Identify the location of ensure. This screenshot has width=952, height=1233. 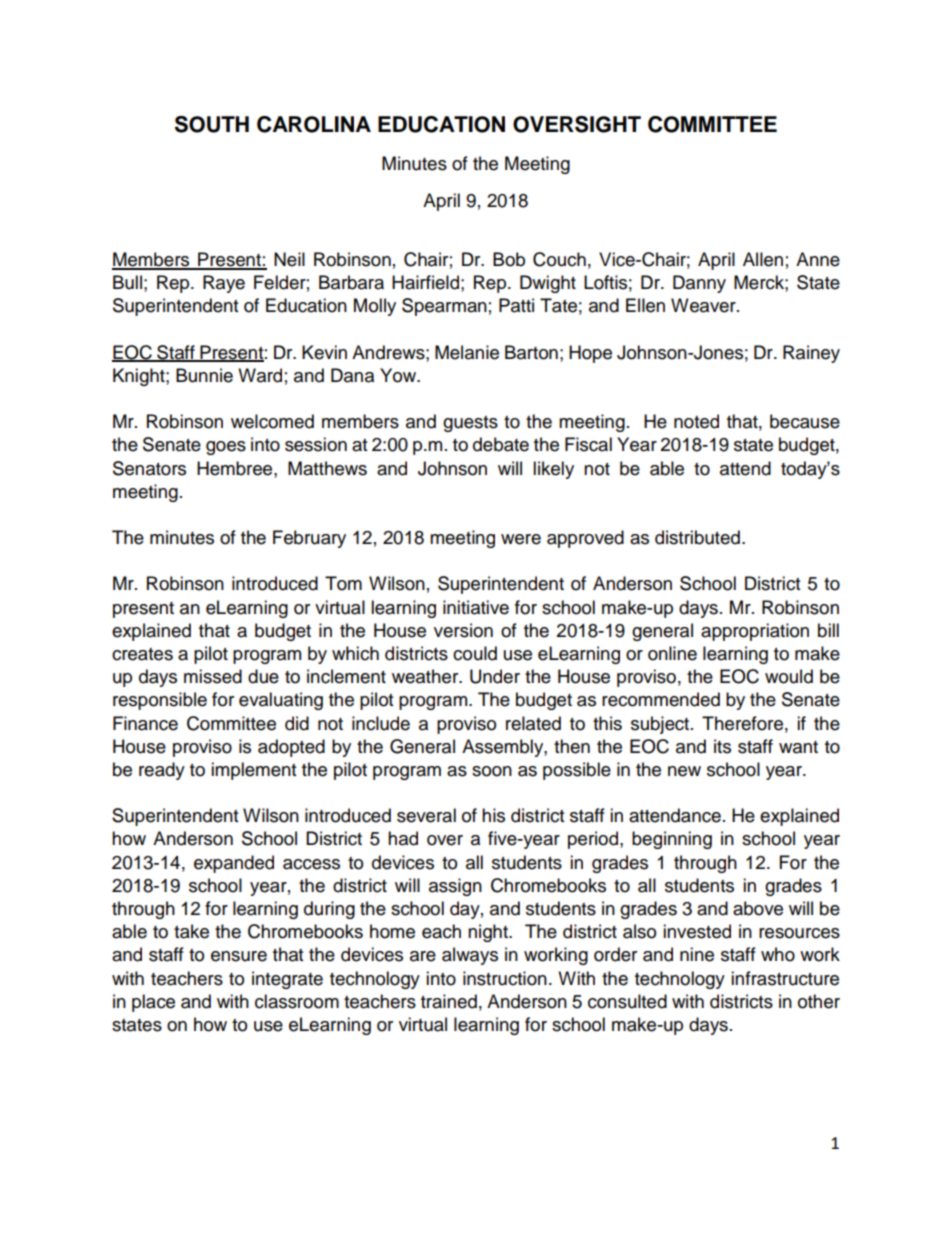
(239, 956).
